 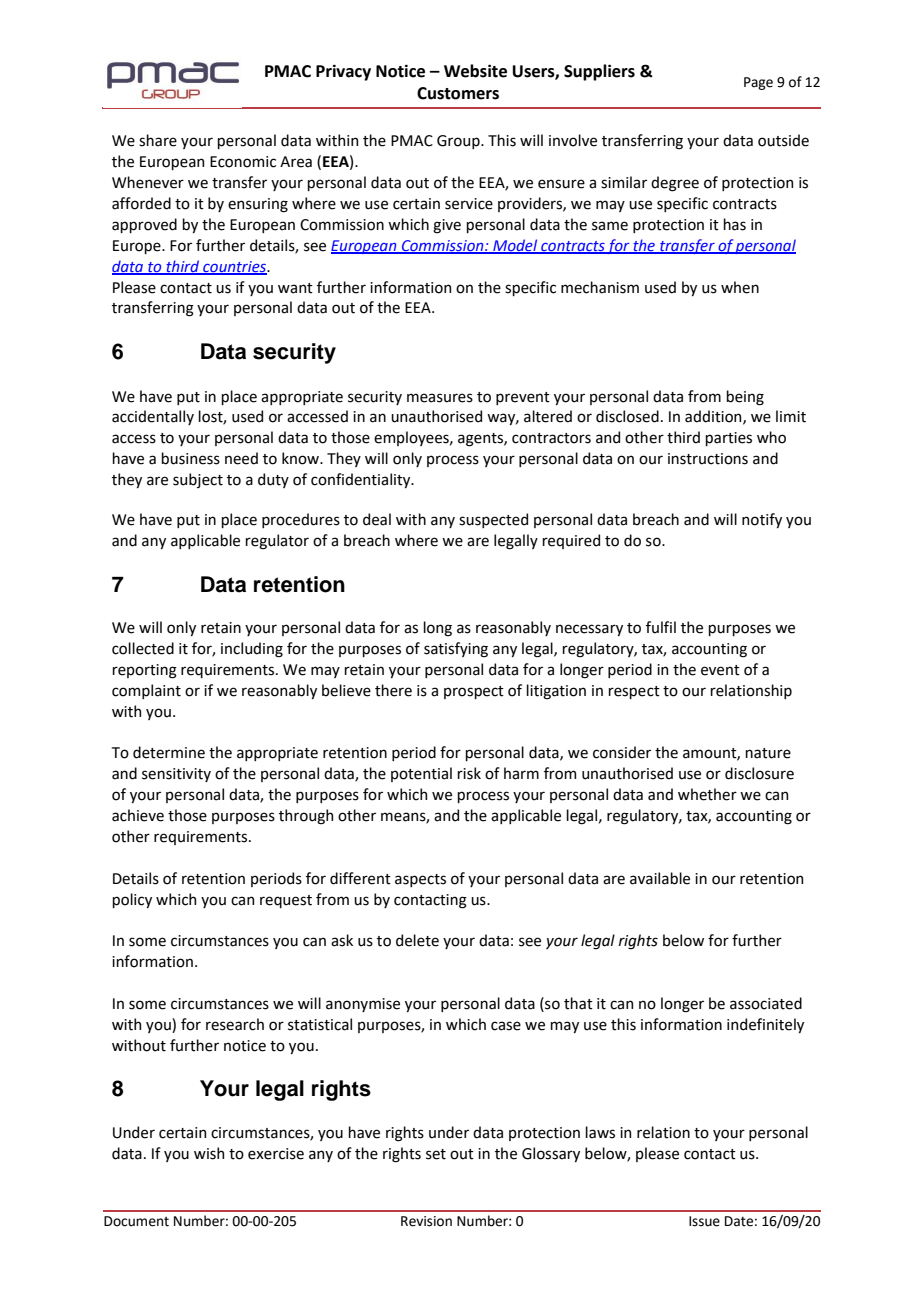 What do you see at coordinates (158, 140) in the screenshot?
I see `share` at bounding box center [158, 140].
